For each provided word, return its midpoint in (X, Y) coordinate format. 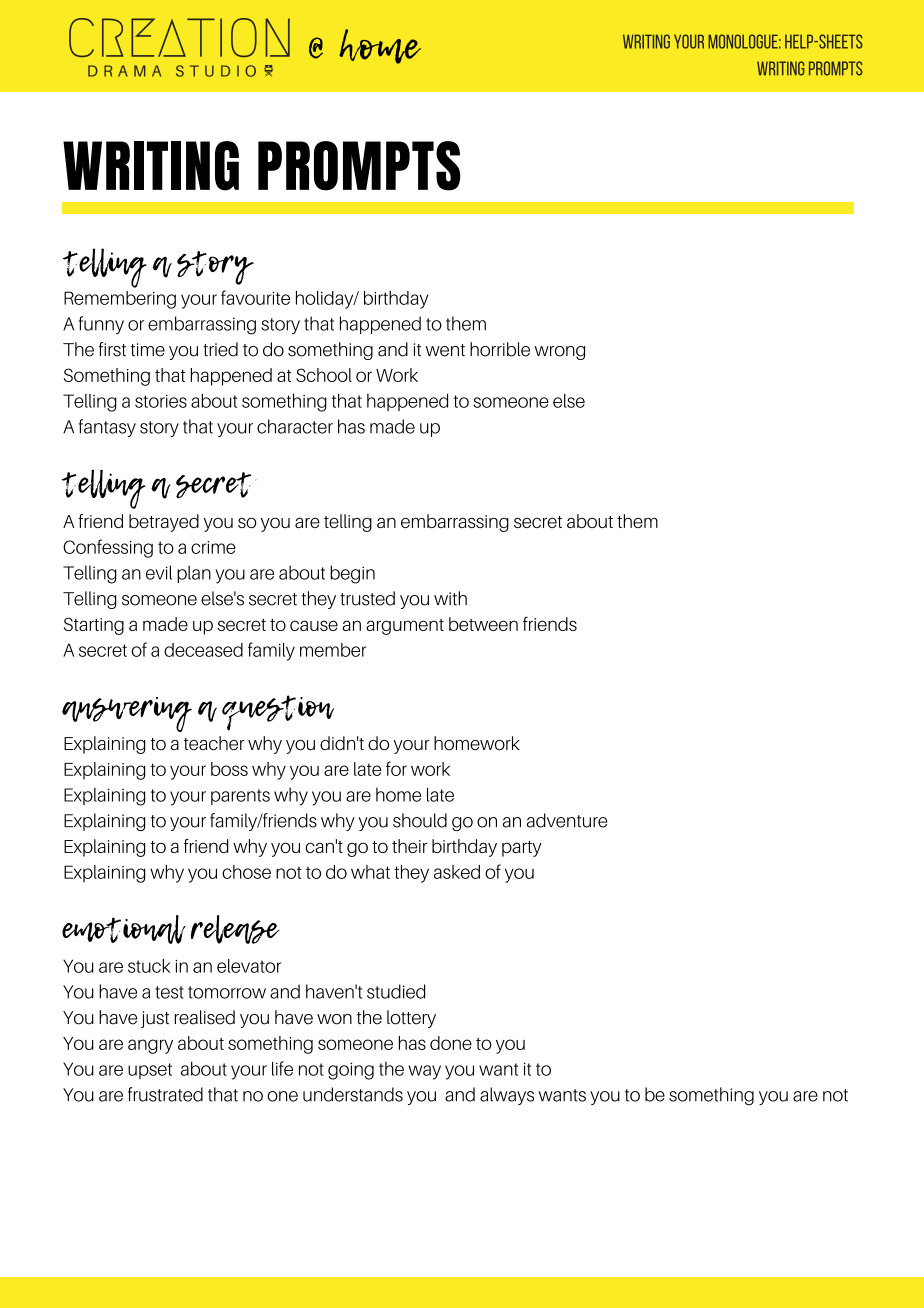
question (278, 713)
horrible (500, 349)
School (324, 375)
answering (127, 714)
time (148, 350)
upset (150, 1071)
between (483, 624)
